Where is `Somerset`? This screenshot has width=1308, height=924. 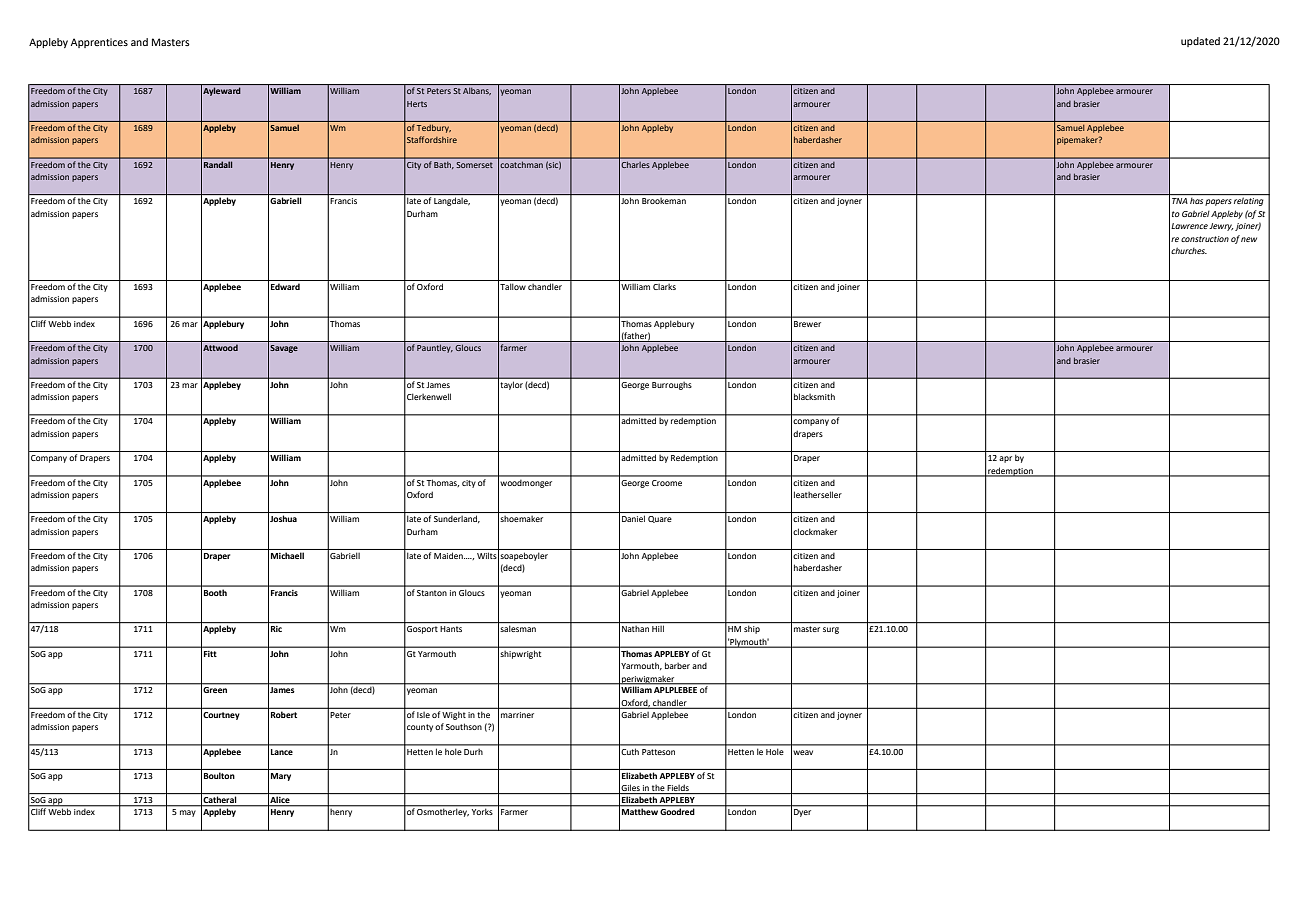 Somerset is located at coordinates (474, 165).
